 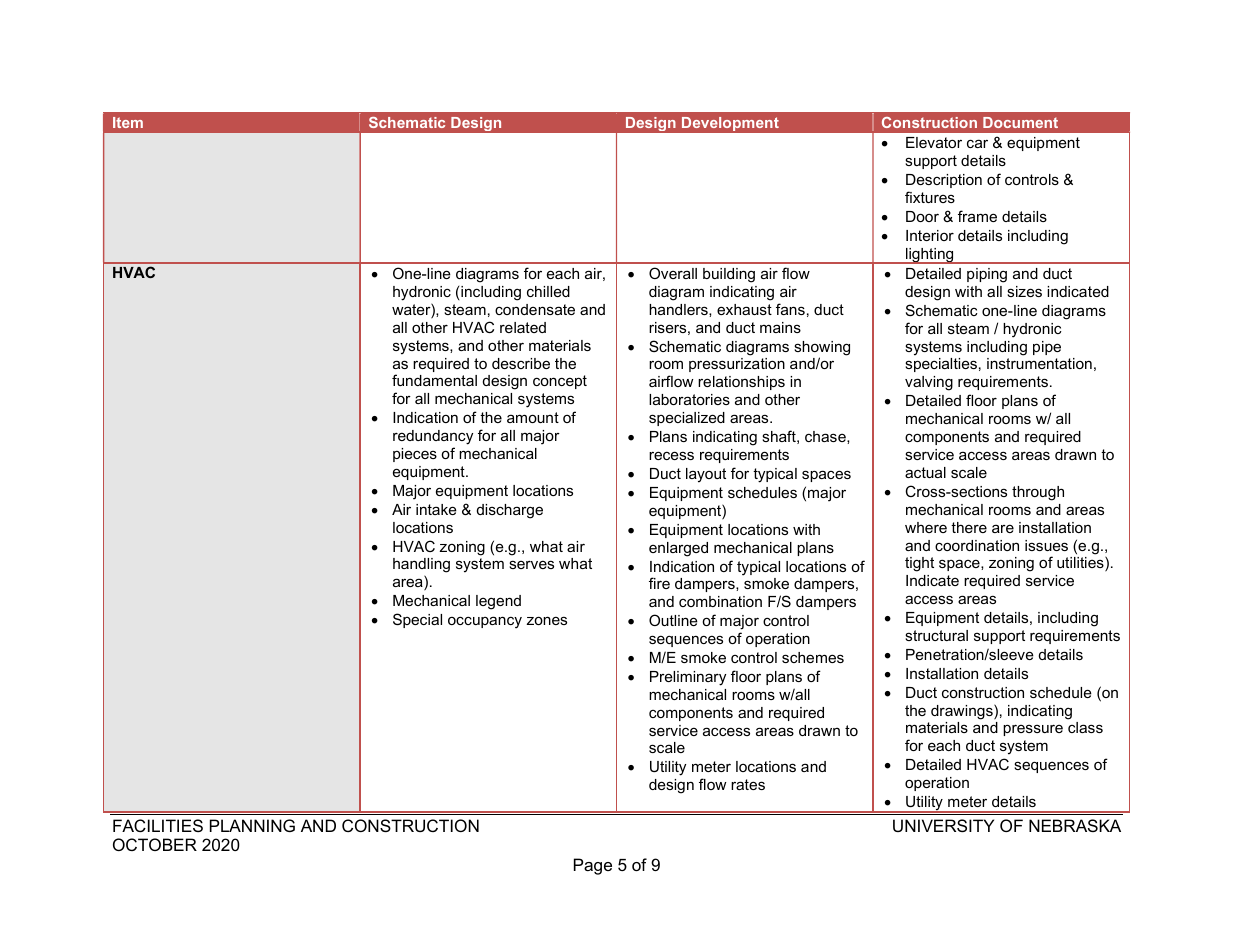 I want to click on handling, so click(x=421, y=567).
